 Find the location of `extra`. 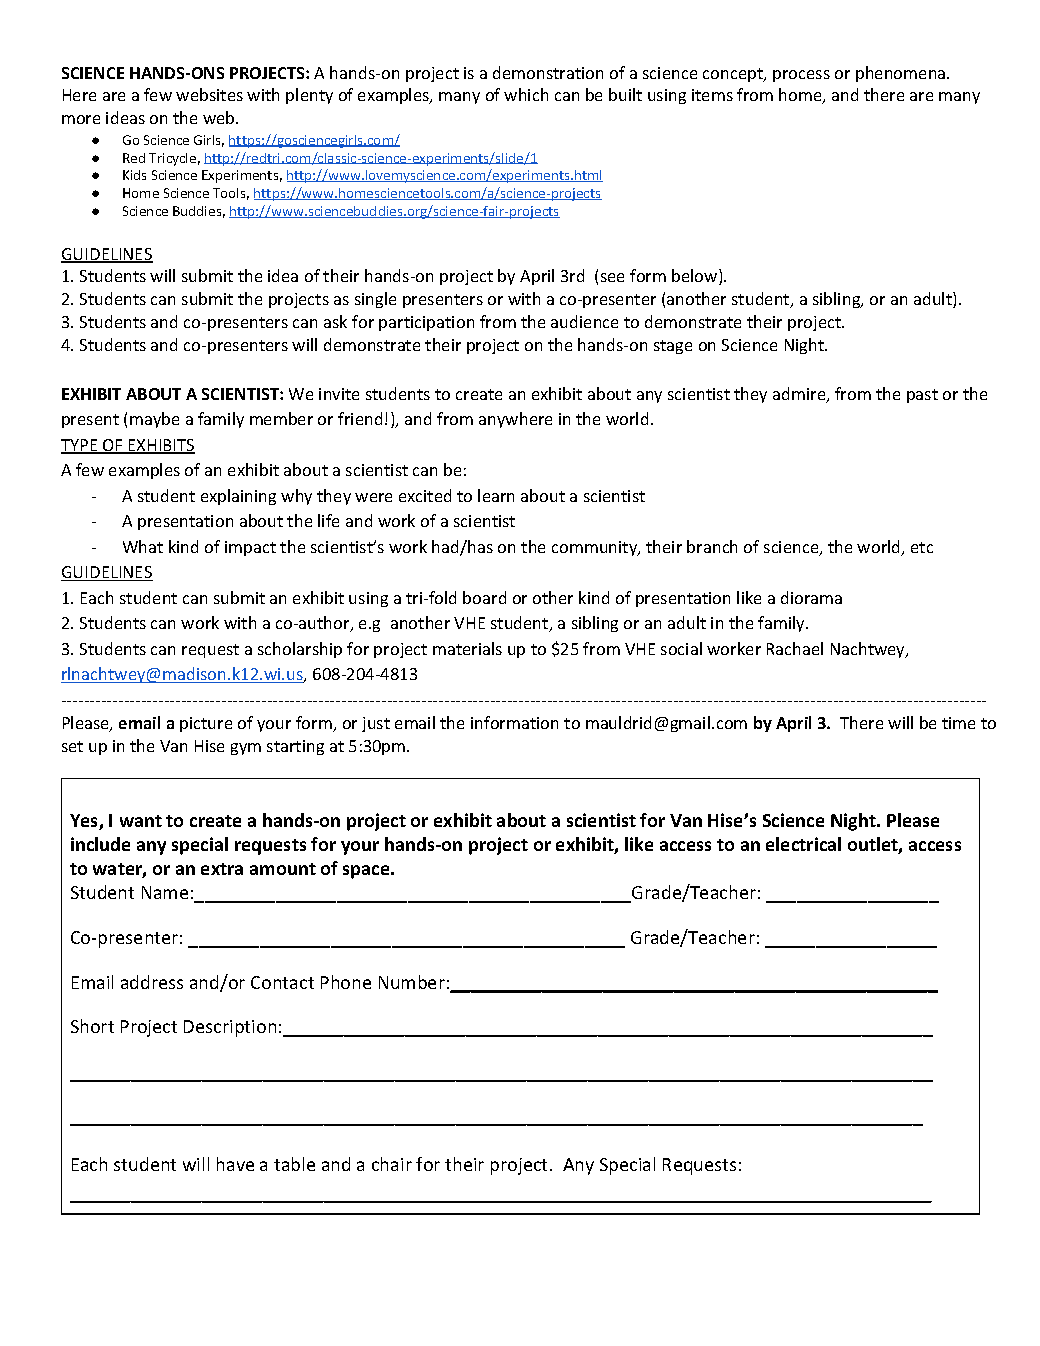

extra is located at coordinates (222, 869).
